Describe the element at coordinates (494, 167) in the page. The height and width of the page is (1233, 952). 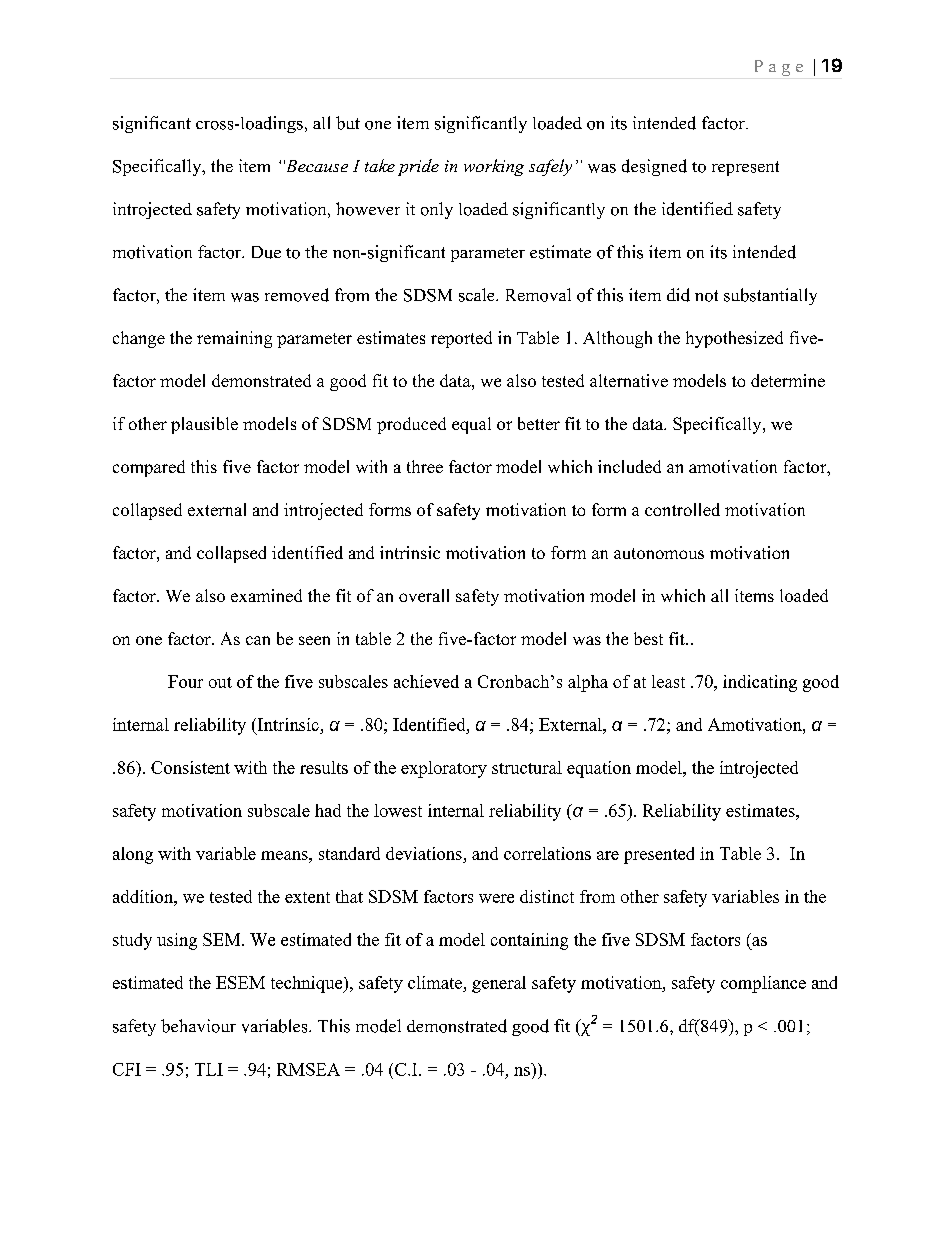
I see `working` at that location.
